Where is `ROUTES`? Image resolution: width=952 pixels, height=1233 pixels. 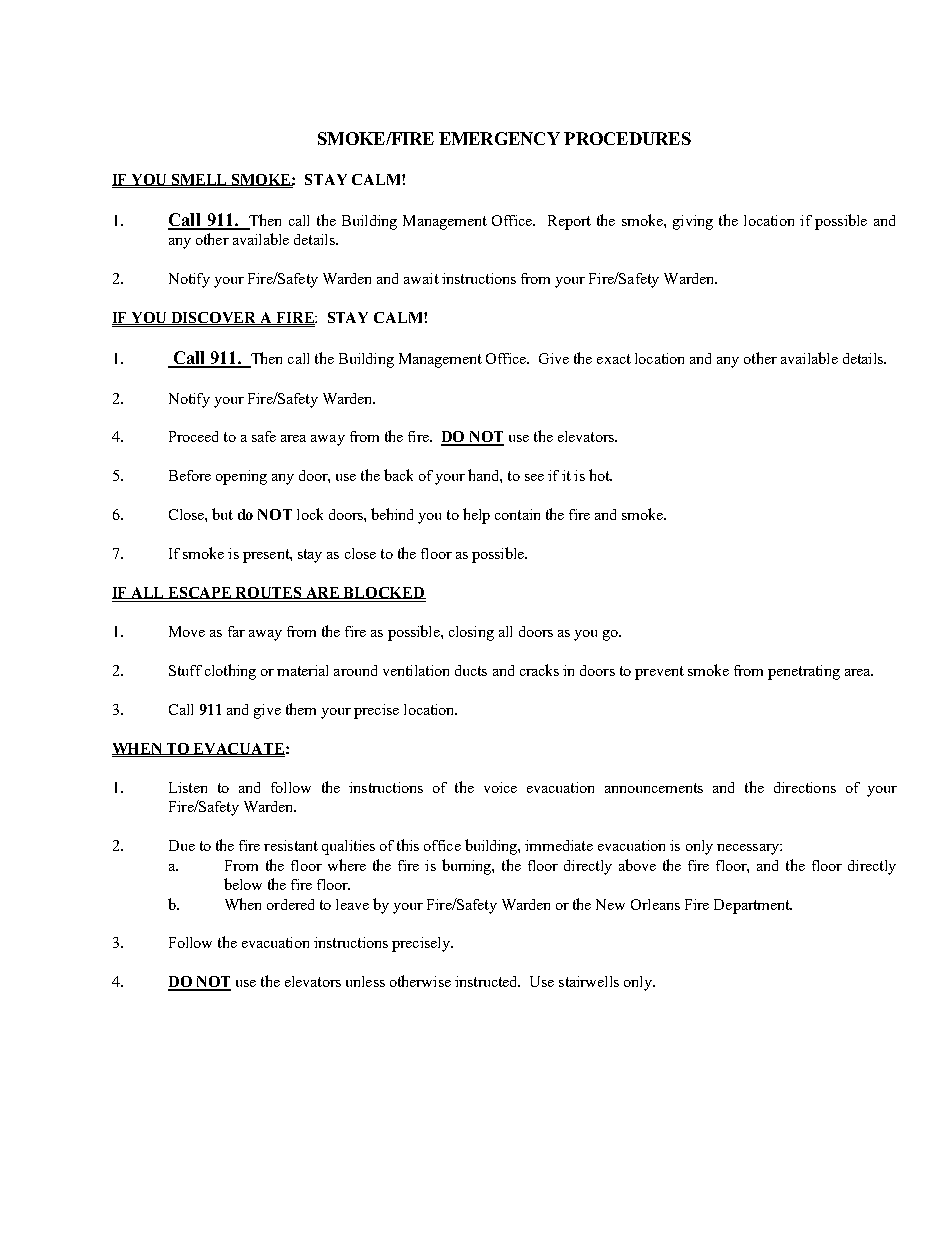 ROUTES is located at coordinates (269, 593).
